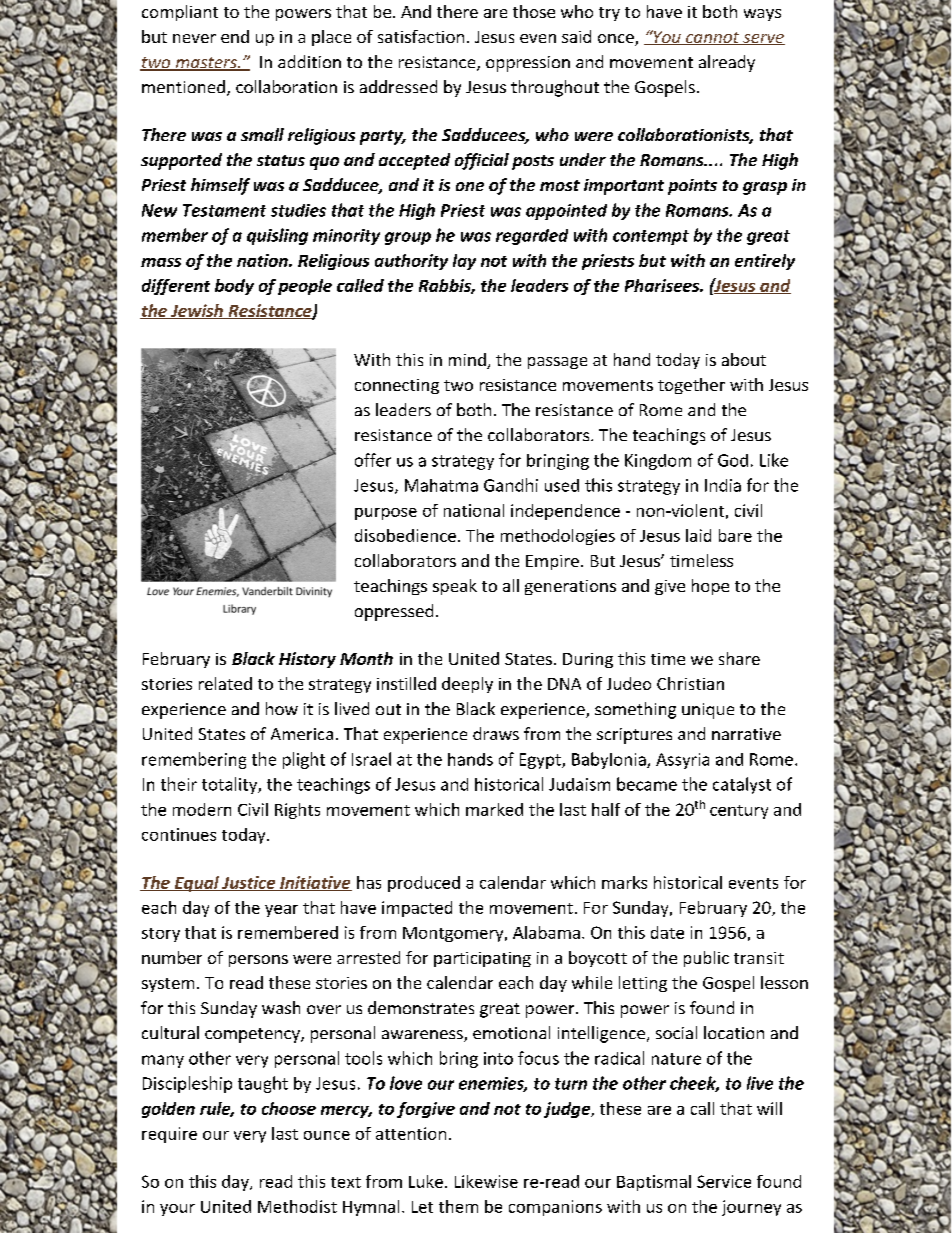 Image resolution: width=952 pixels, height=1233 pixels. I want to click on mind, so click(468, 361).
